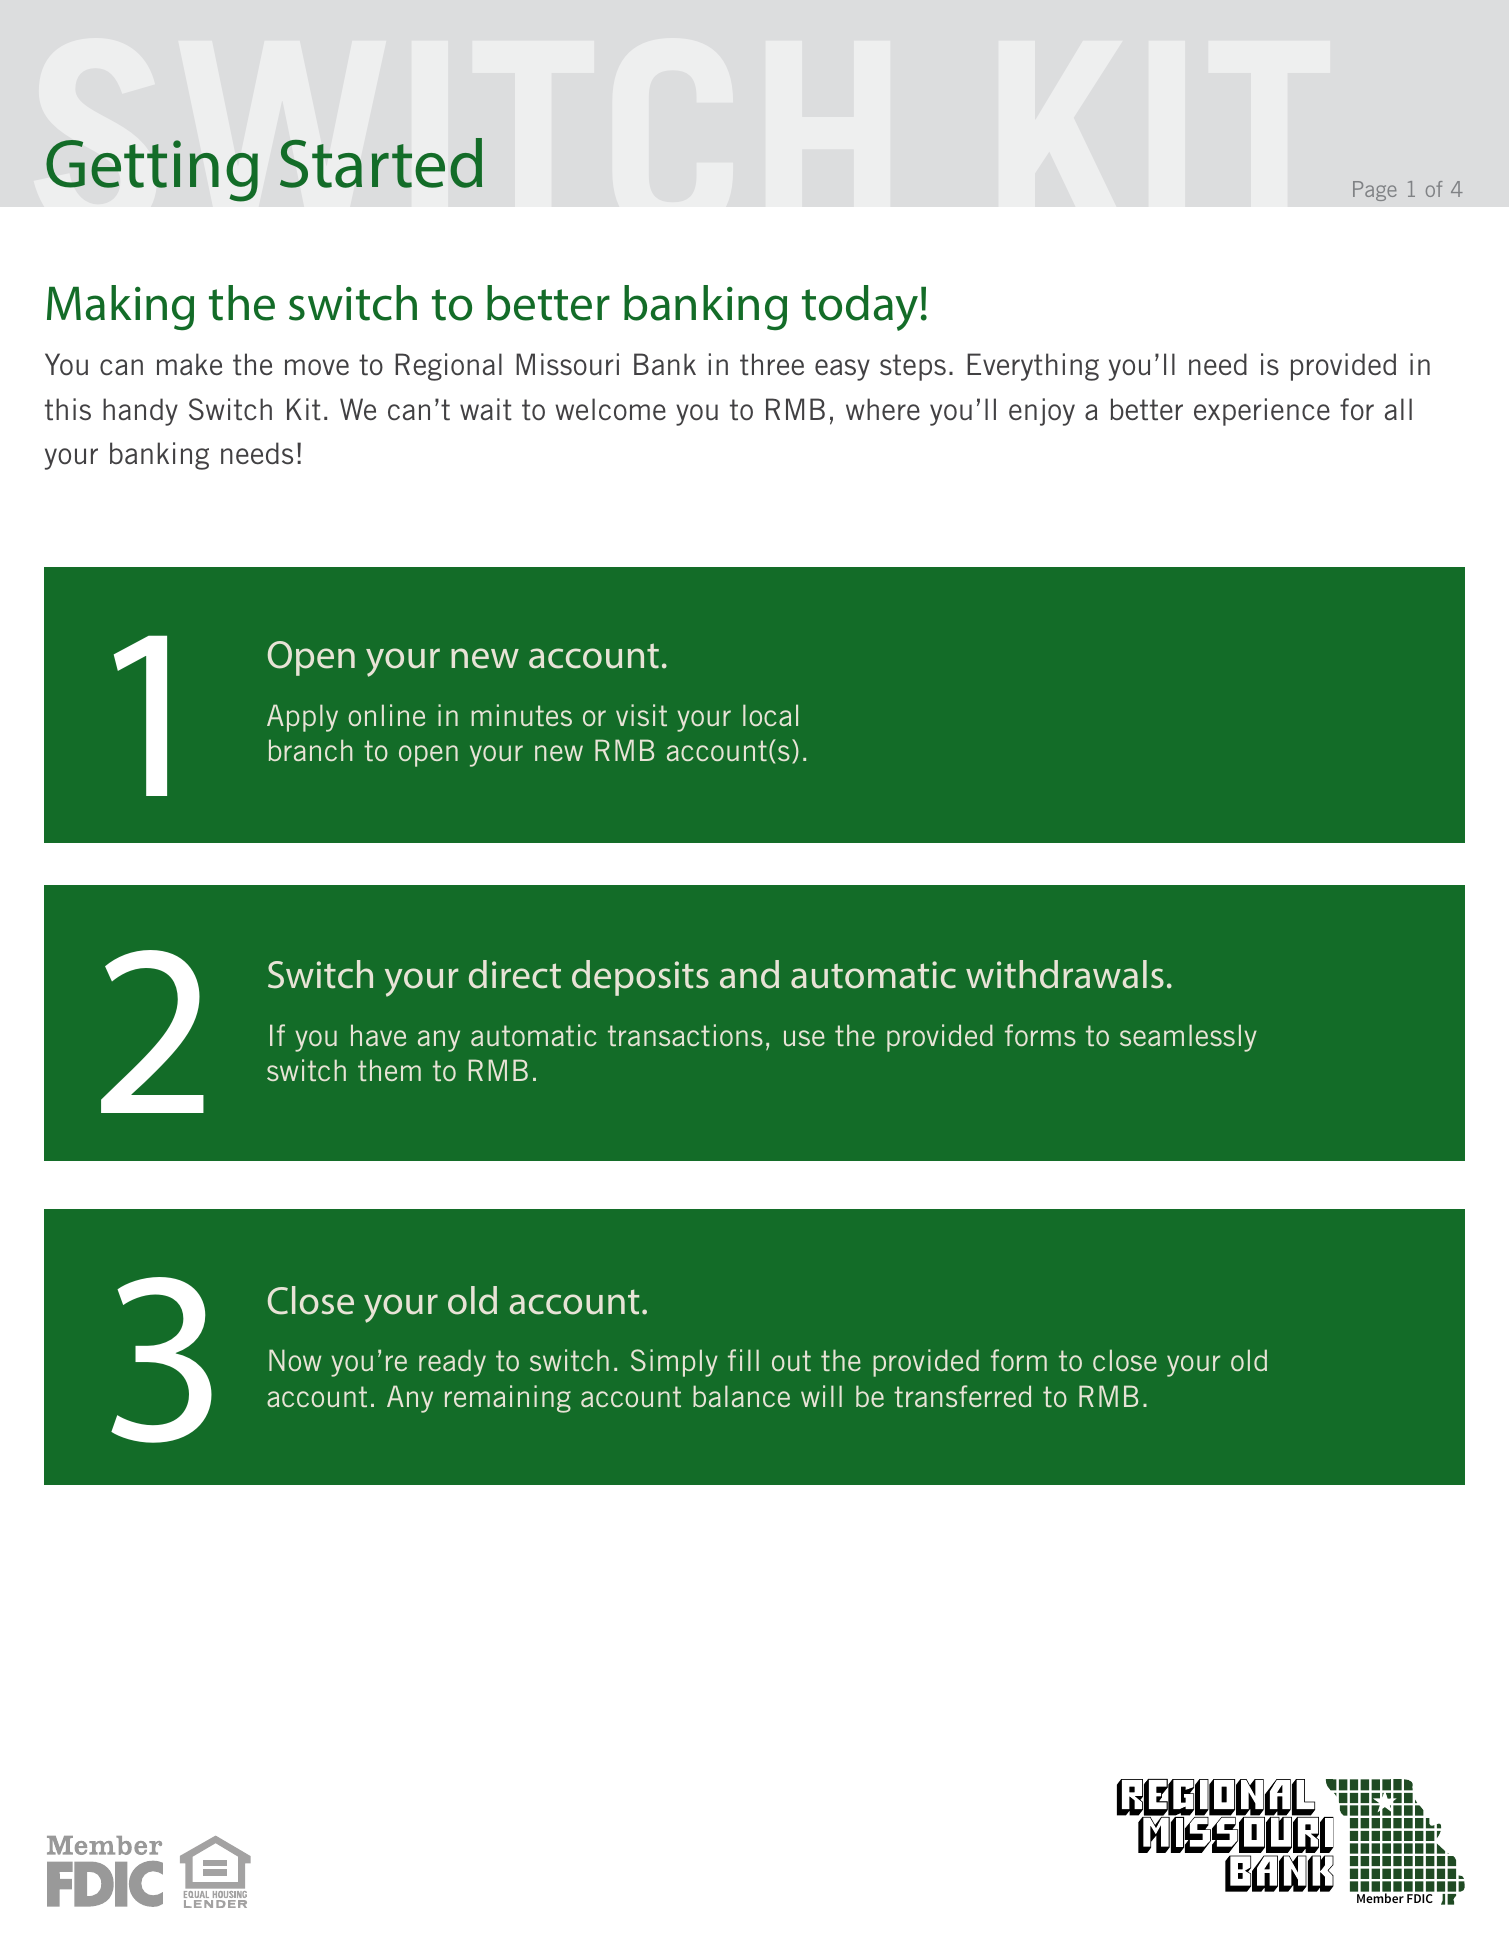  What do you see at coordinates (311, 750) in the document?
I see `branch` at bounding box center [311, 750].
